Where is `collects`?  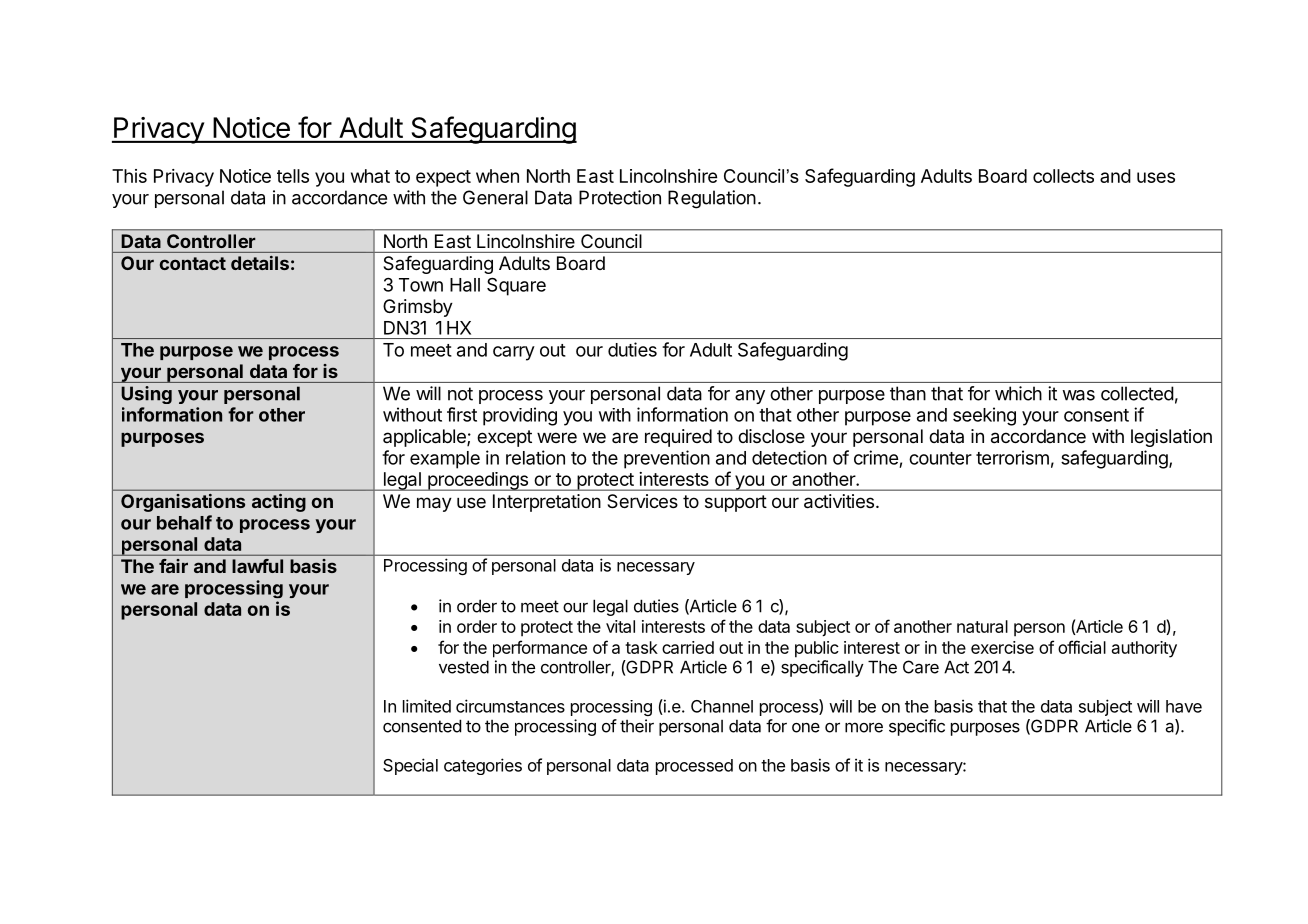
collects is located at coordinates (1063, 176).
